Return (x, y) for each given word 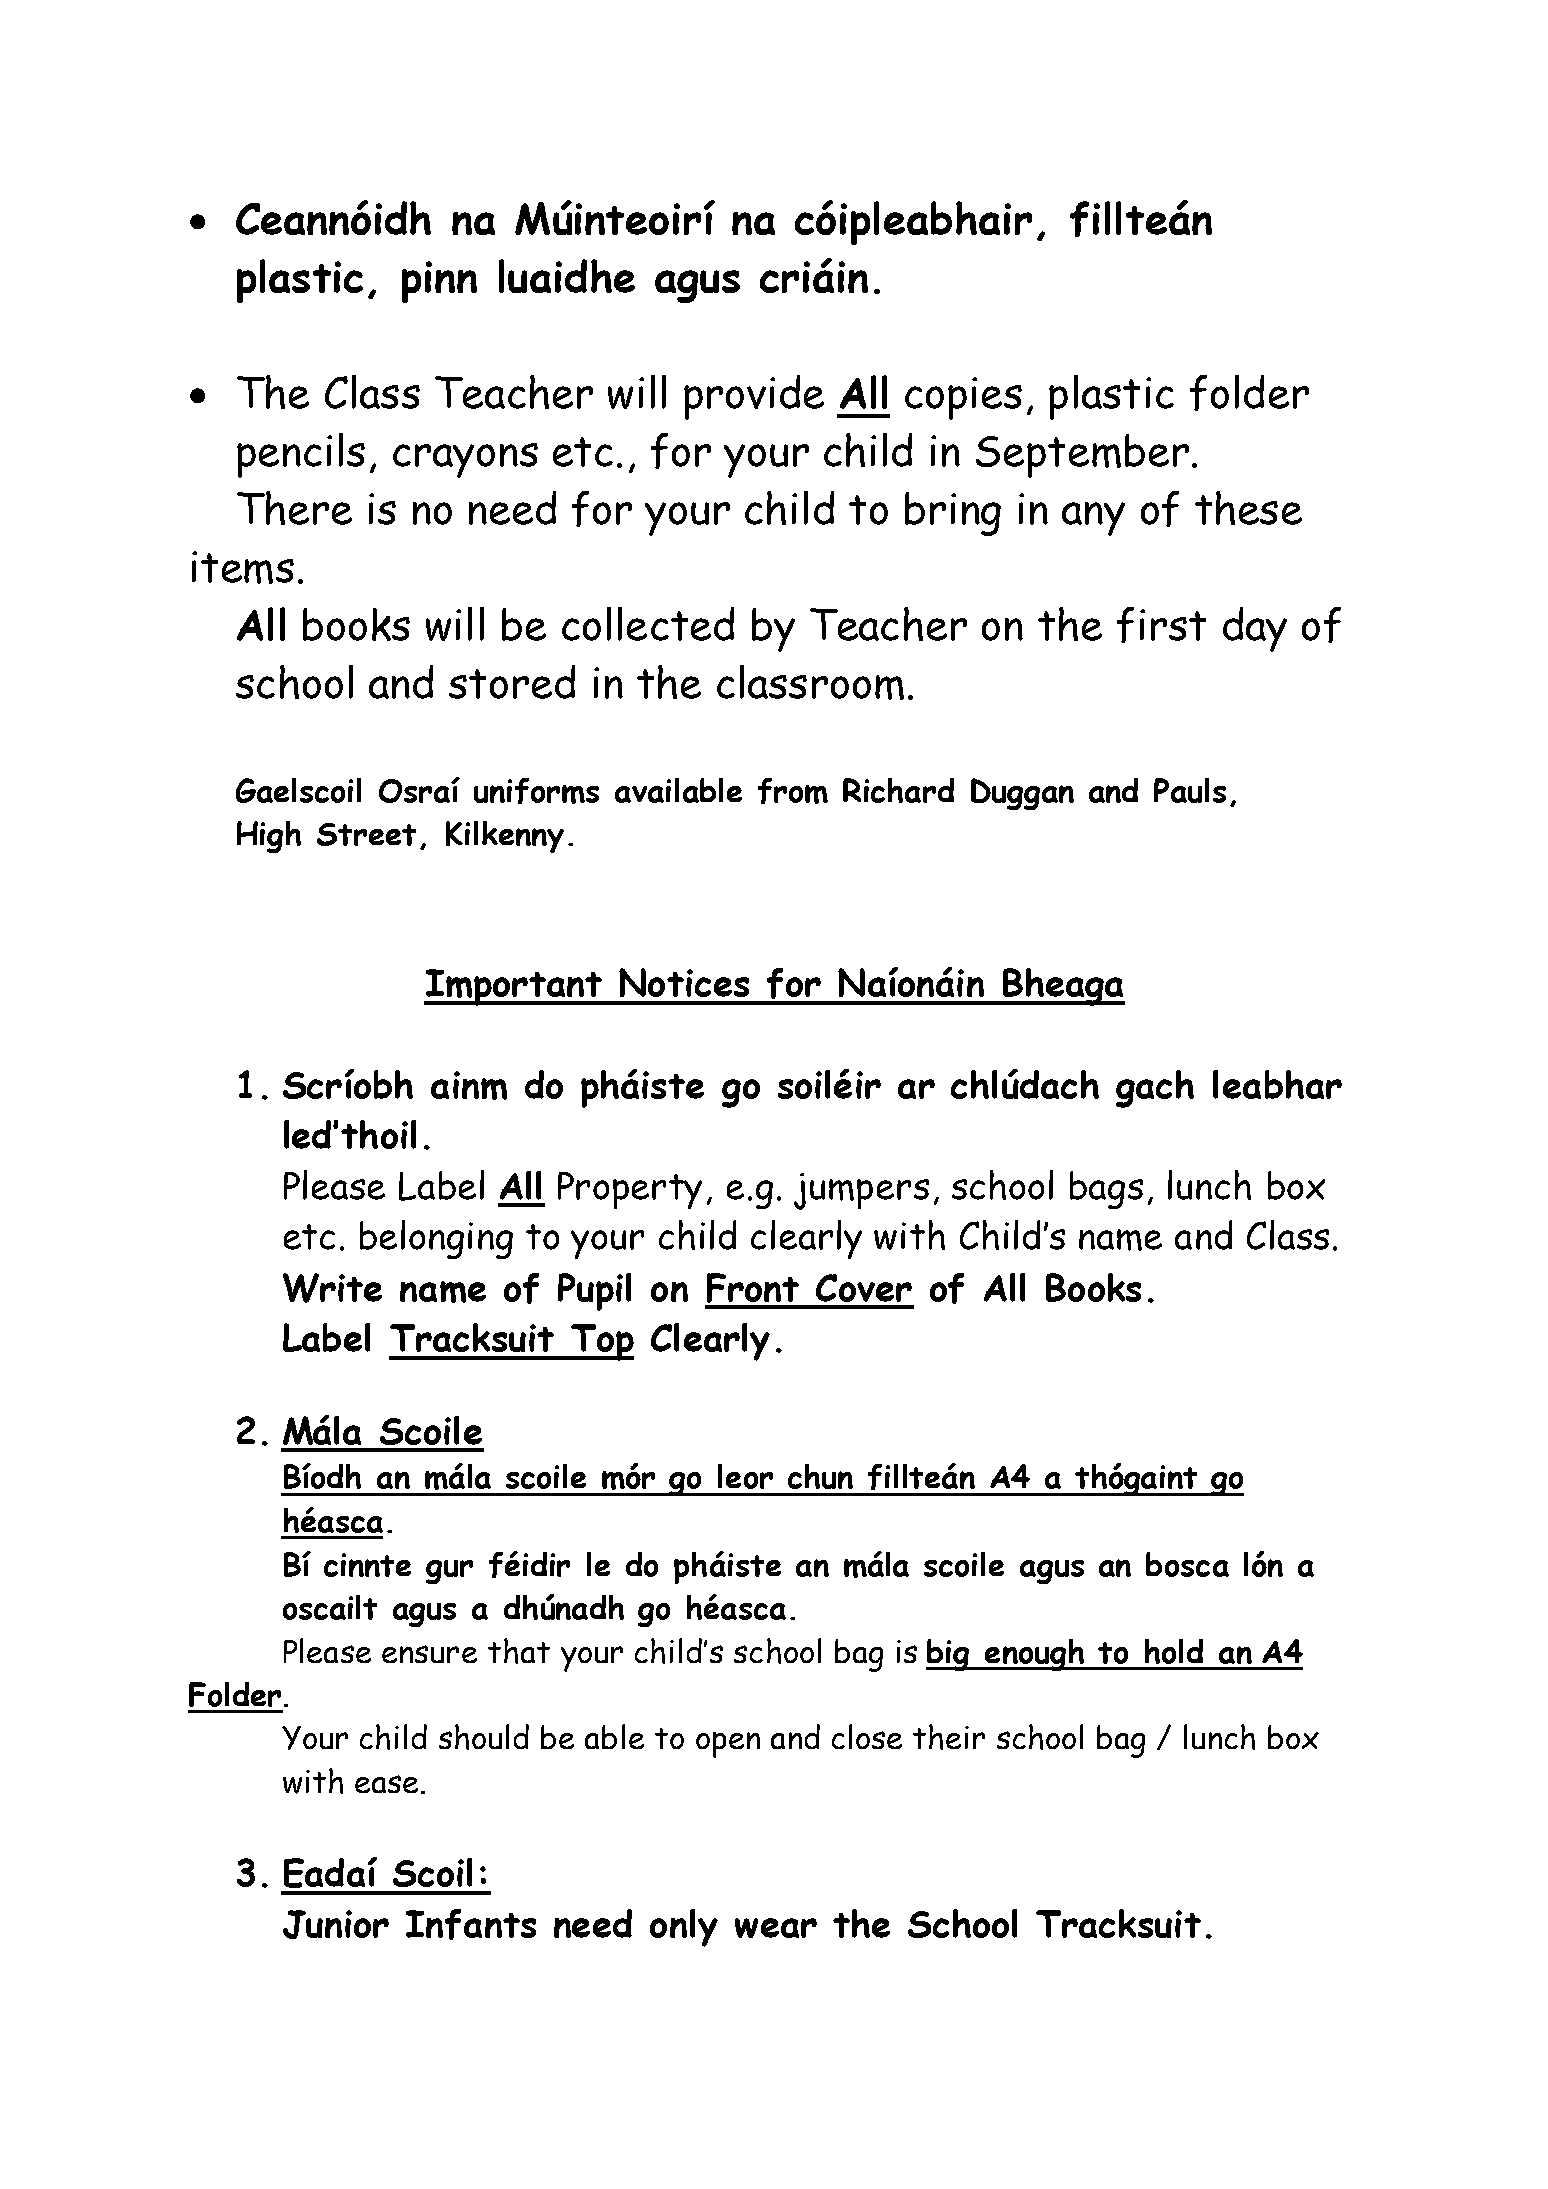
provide (754, 397)
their (949, 1737)
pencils (301, 455)
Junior (336, 1924)
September (1082, 456)
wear (776, 1928)
